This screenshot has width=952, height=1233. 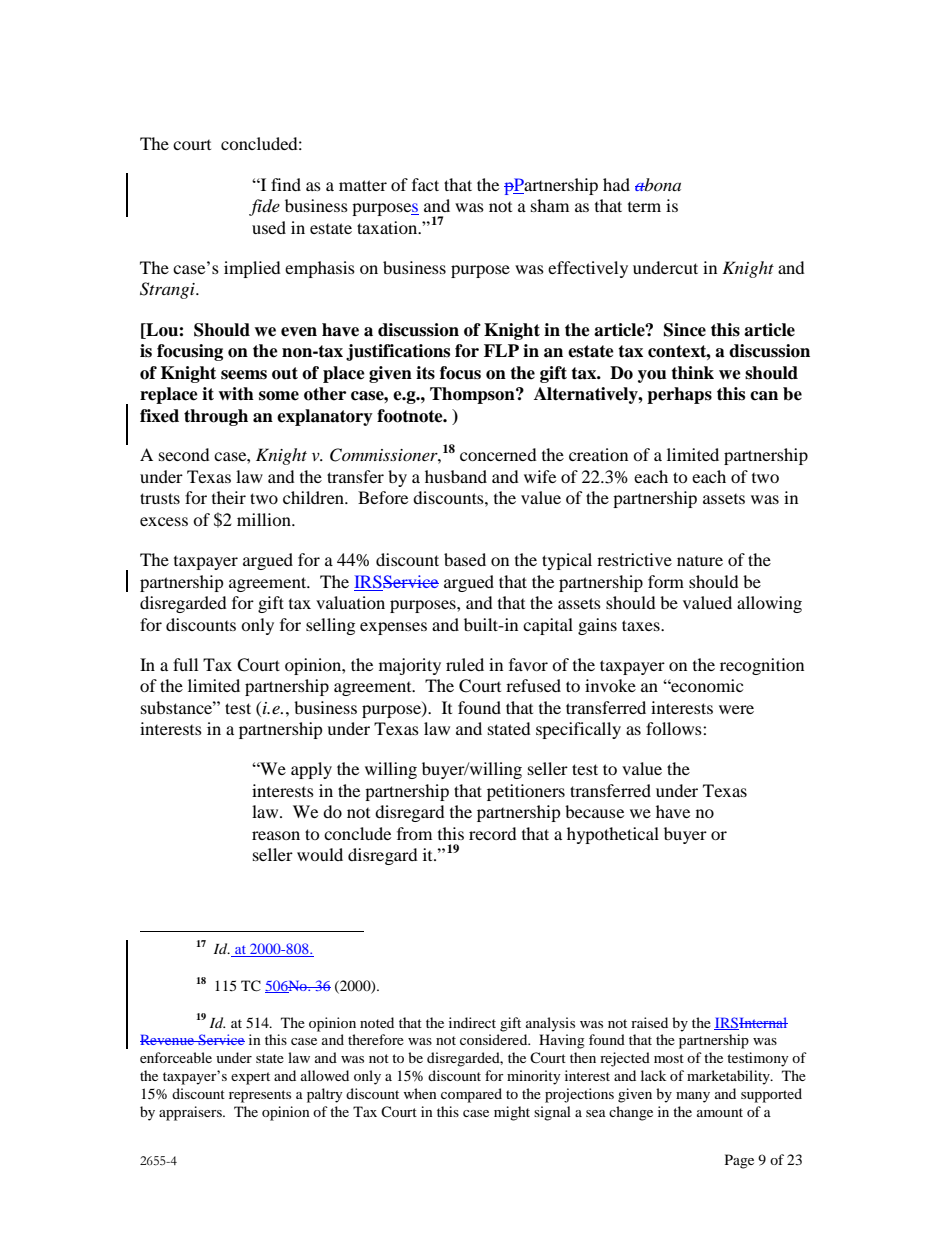 I want to click on through, so click(x=216, y=417).
